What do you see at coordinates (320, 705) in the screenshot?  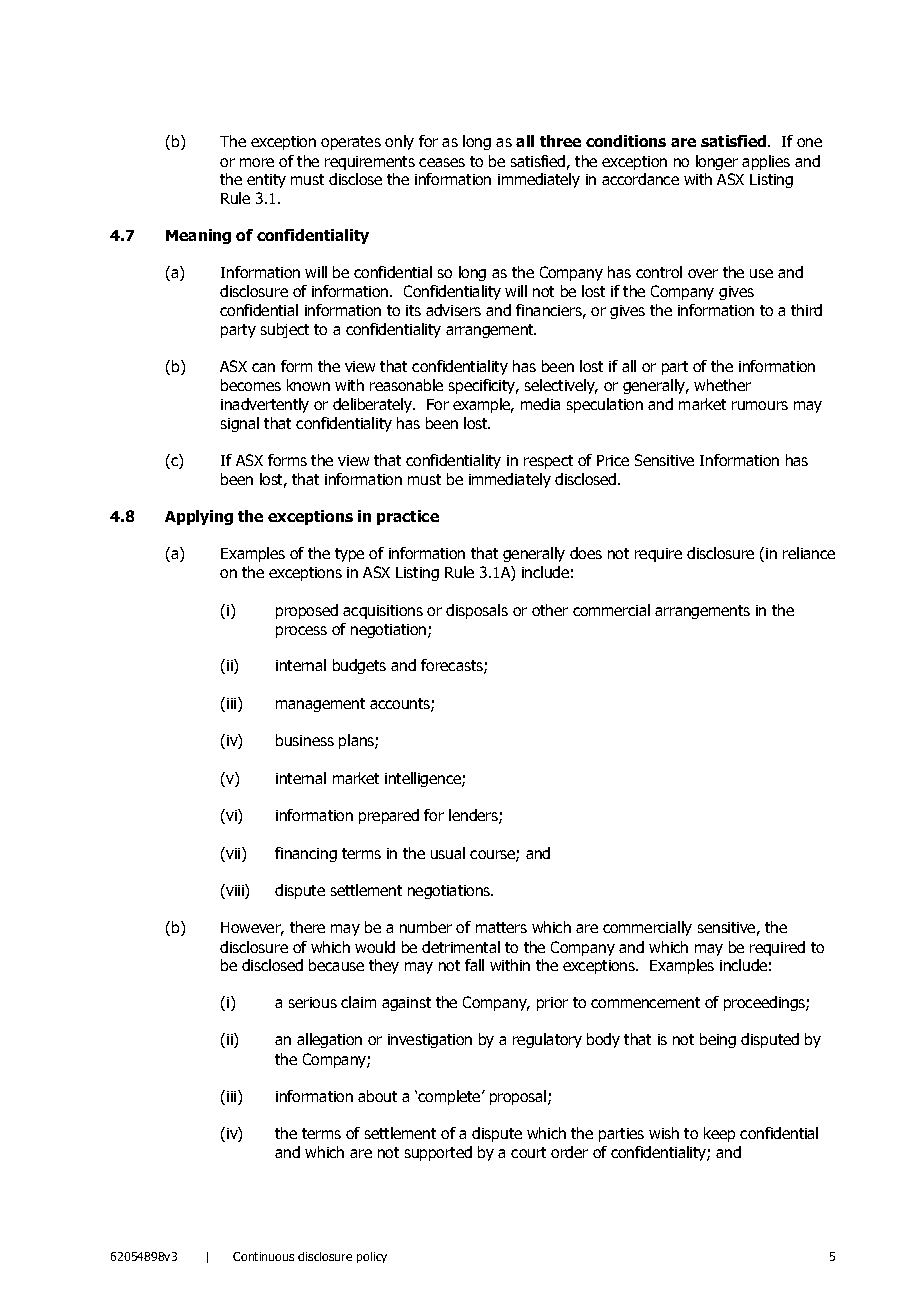 I see `management` at bounding box center [320, 705].
